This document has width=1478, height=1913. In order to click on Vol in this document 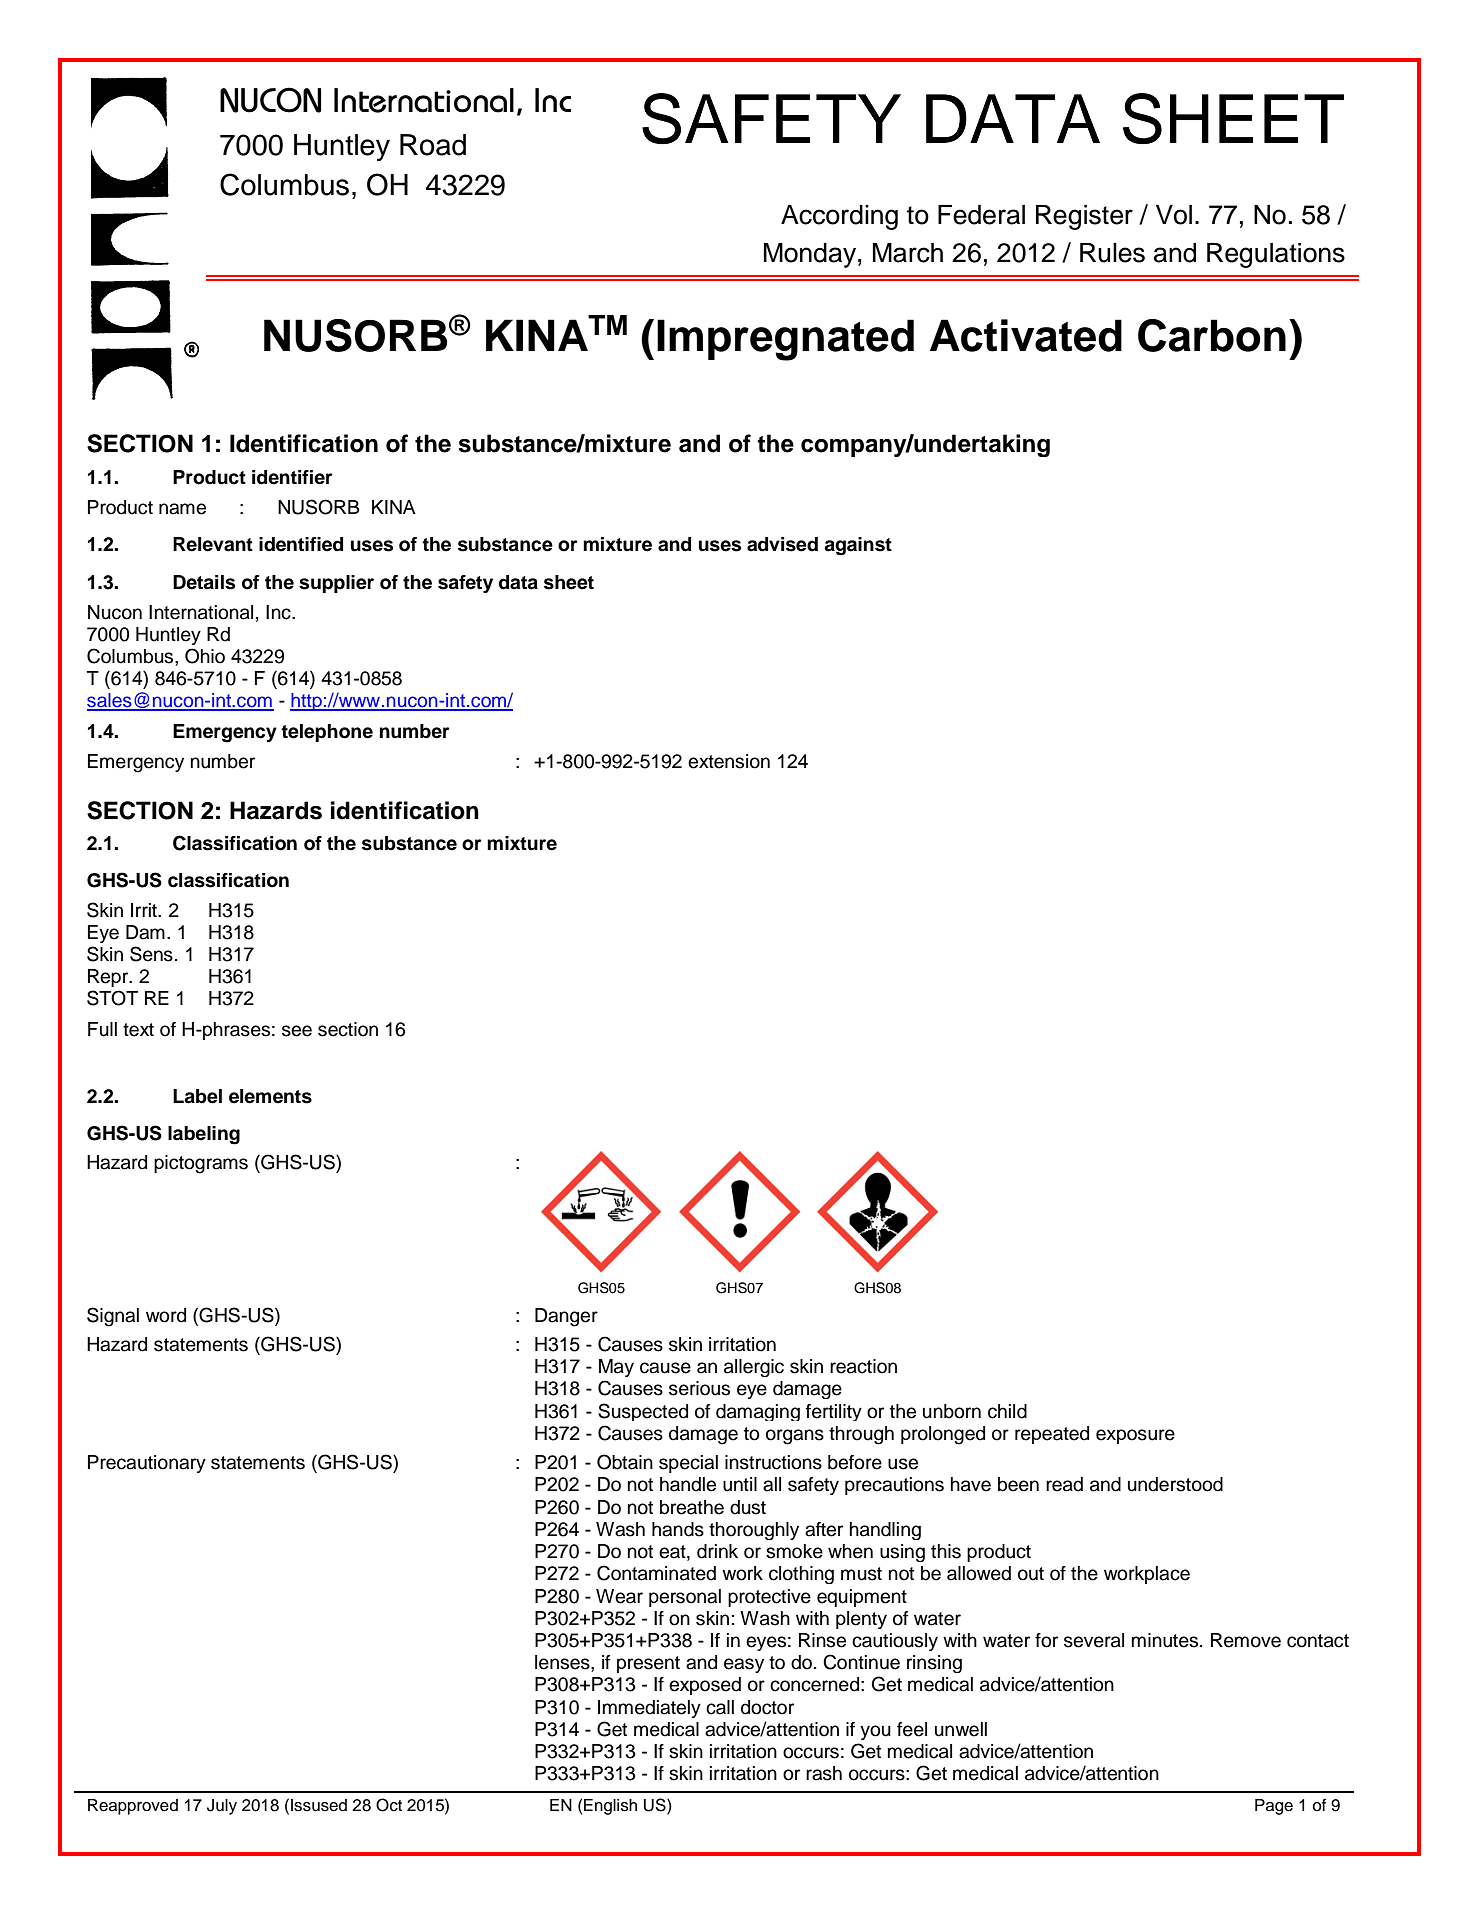, I will do `click(1174, 215)`.
